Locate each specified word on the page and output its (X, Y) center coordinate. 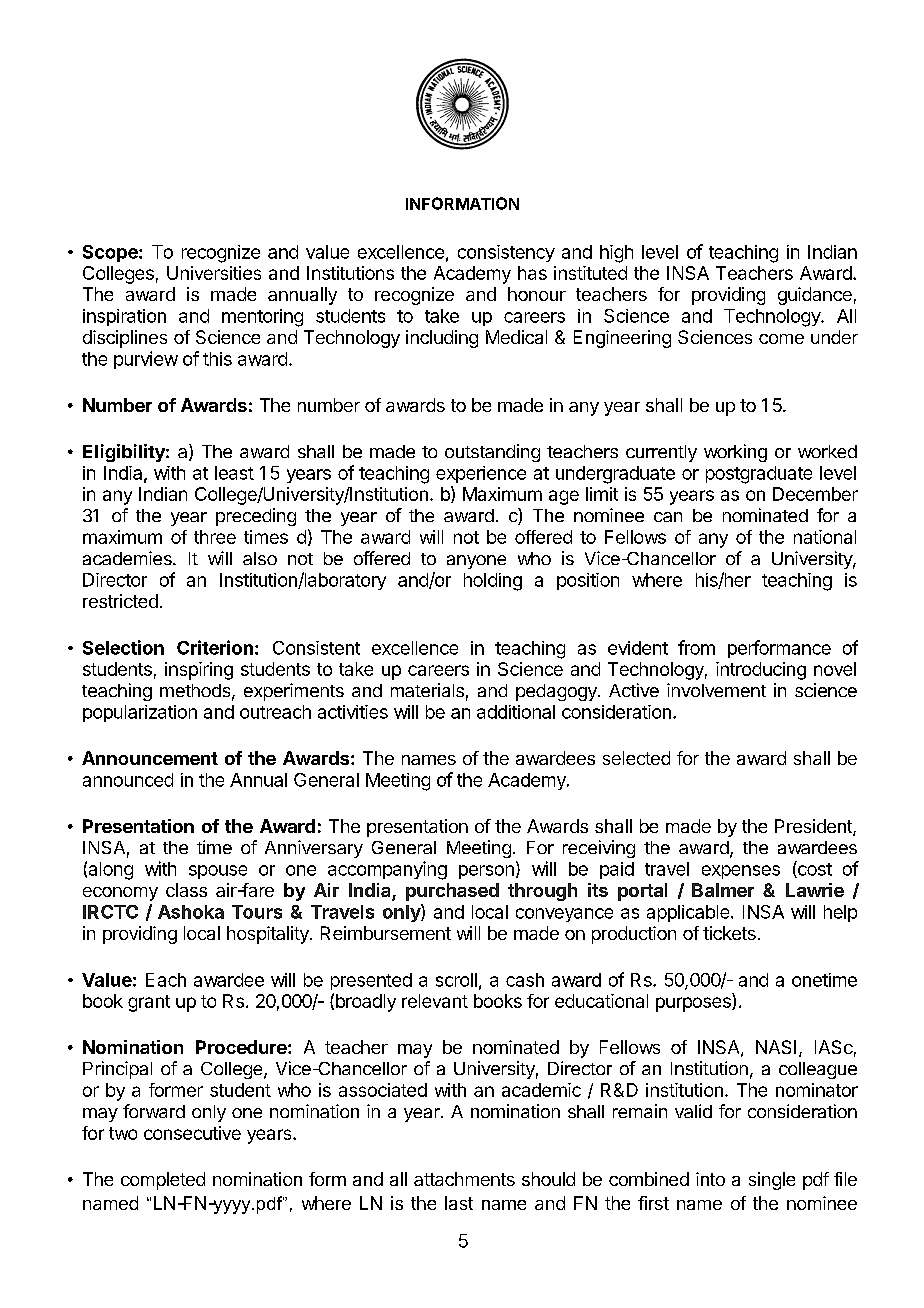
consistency (506, 253)
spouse (218, 872)
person (486, 872)
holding (493, 582)
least (234, 473)
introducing (761, 671)
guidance (815, 296)
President (814, 827)
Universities (214, 273)
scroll (456, 980)
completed (163, 1181)
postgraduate (759, 475)
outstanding (492, 453)
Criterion (215, 647)
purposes (694, 1004)
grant (149, 1003)
